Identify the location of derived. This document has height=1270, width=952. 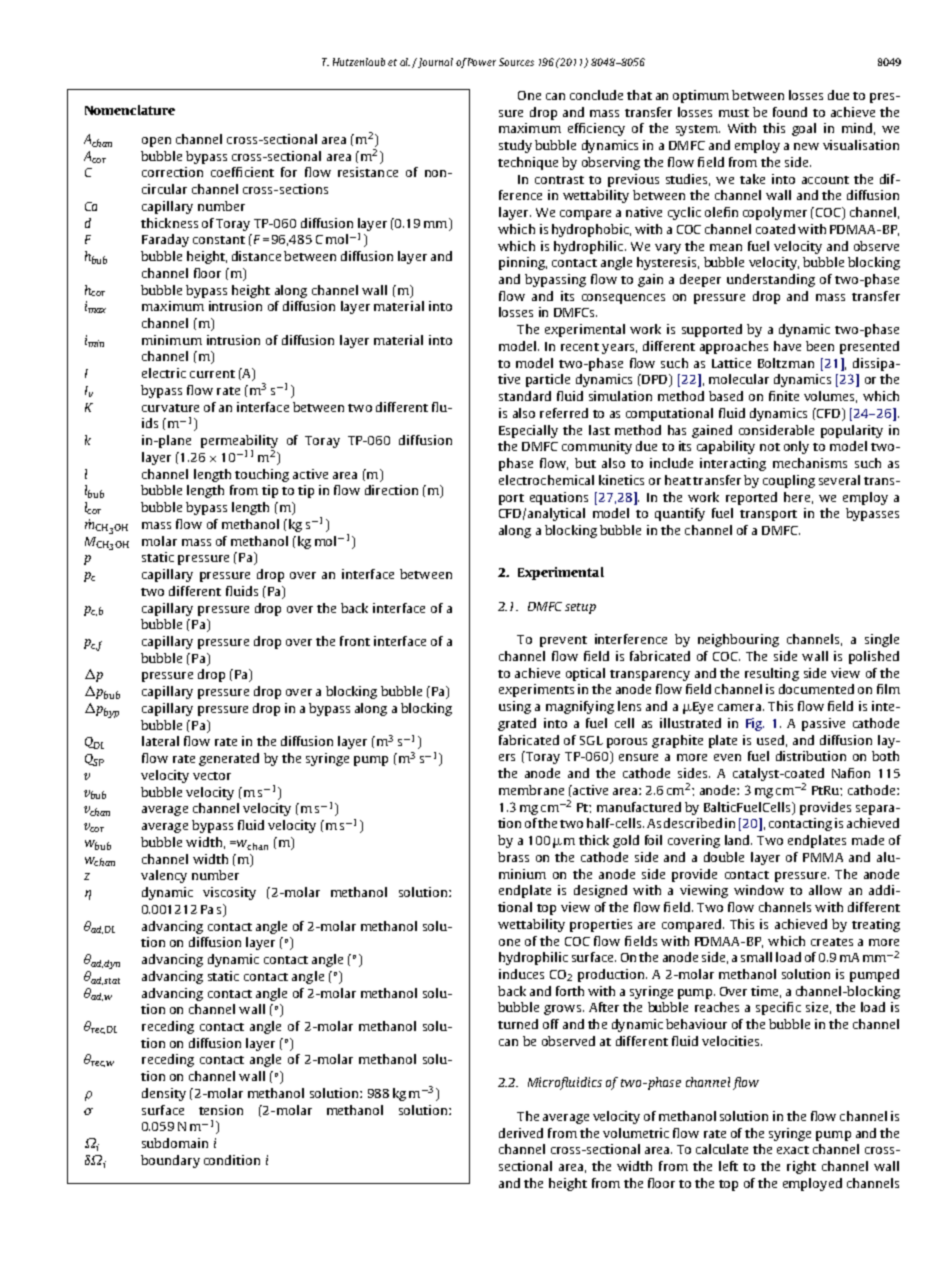
(521, 1133).
